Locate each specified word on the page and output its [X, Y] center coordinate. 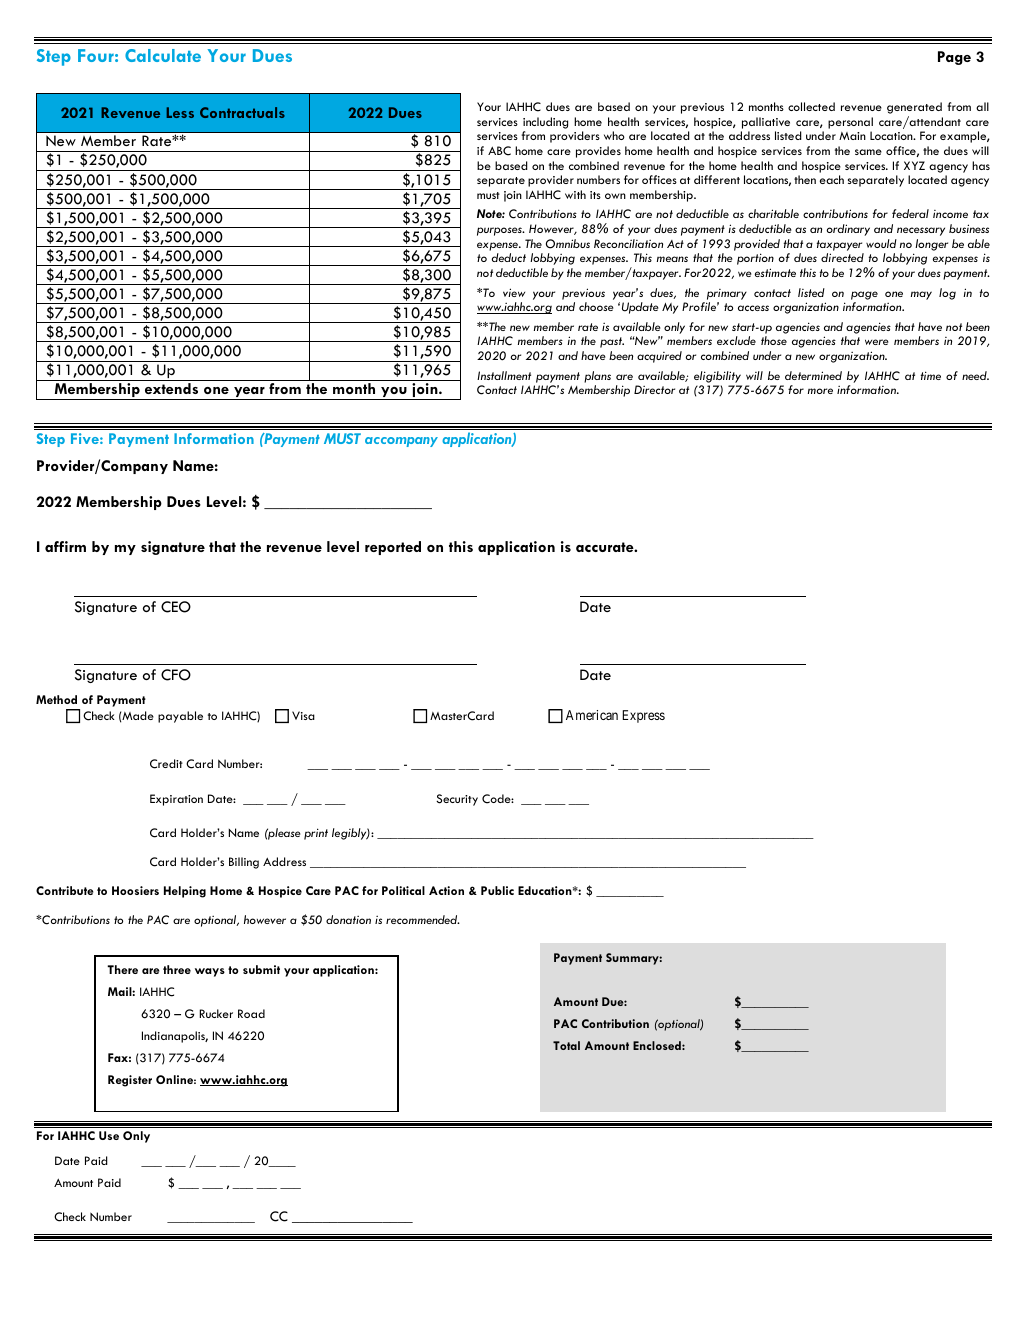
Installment [504, 375]
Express [643, 716]
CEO [176, 607]
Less [180, 112]
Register [130, 1081]
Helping [185, 892]
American [592, 715]
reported [393, 548]
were [877, 342]
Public [497, 890]
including [545, 123]
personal [850, 123]
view [514, 292]
